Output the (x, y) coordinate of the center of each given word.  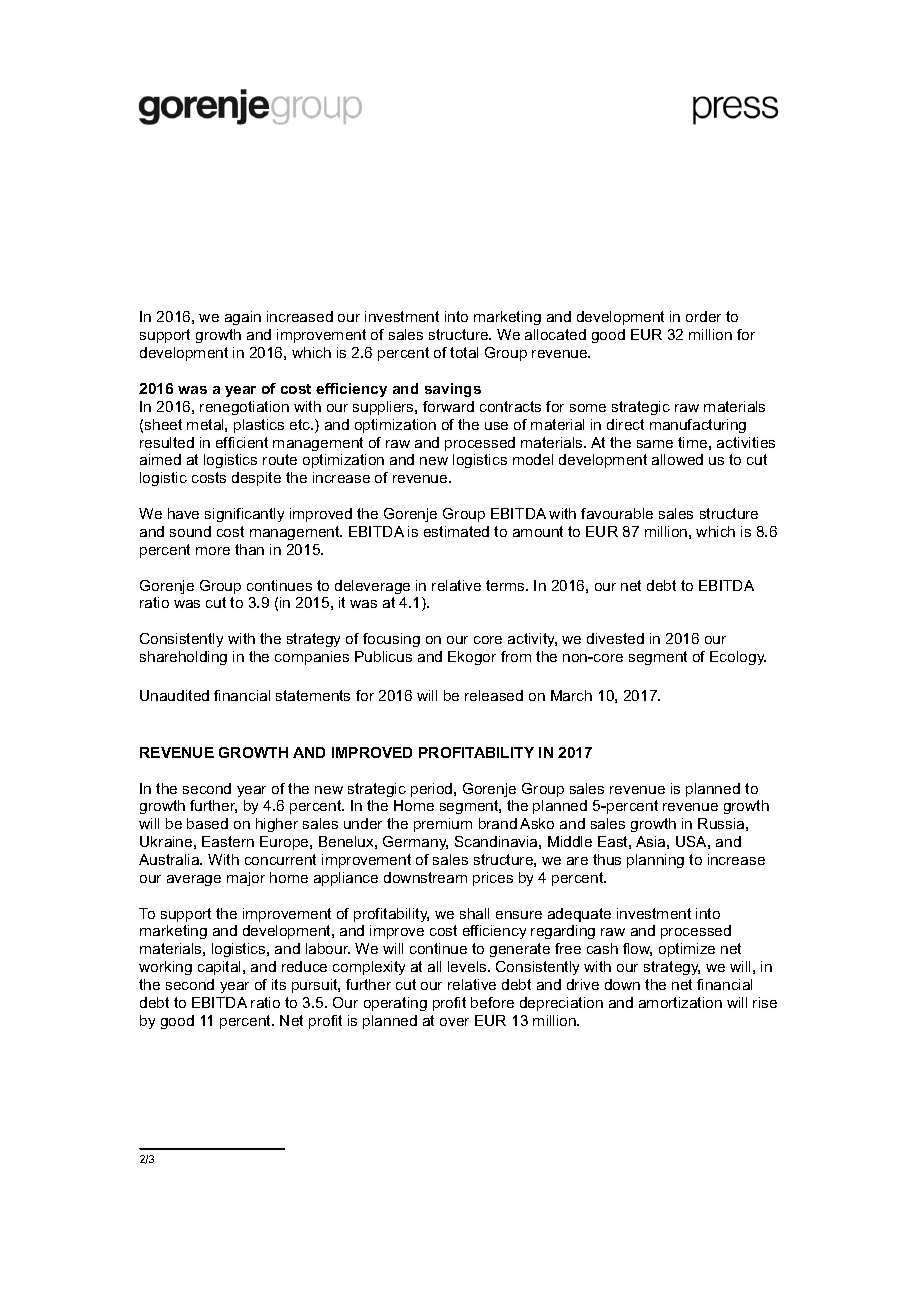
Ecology (738, 658)
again (243, 318)
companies (312, 658)
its (279, 984)
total (464, 352)
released (494, 695)
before (492, 1002)
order (703, 316)
